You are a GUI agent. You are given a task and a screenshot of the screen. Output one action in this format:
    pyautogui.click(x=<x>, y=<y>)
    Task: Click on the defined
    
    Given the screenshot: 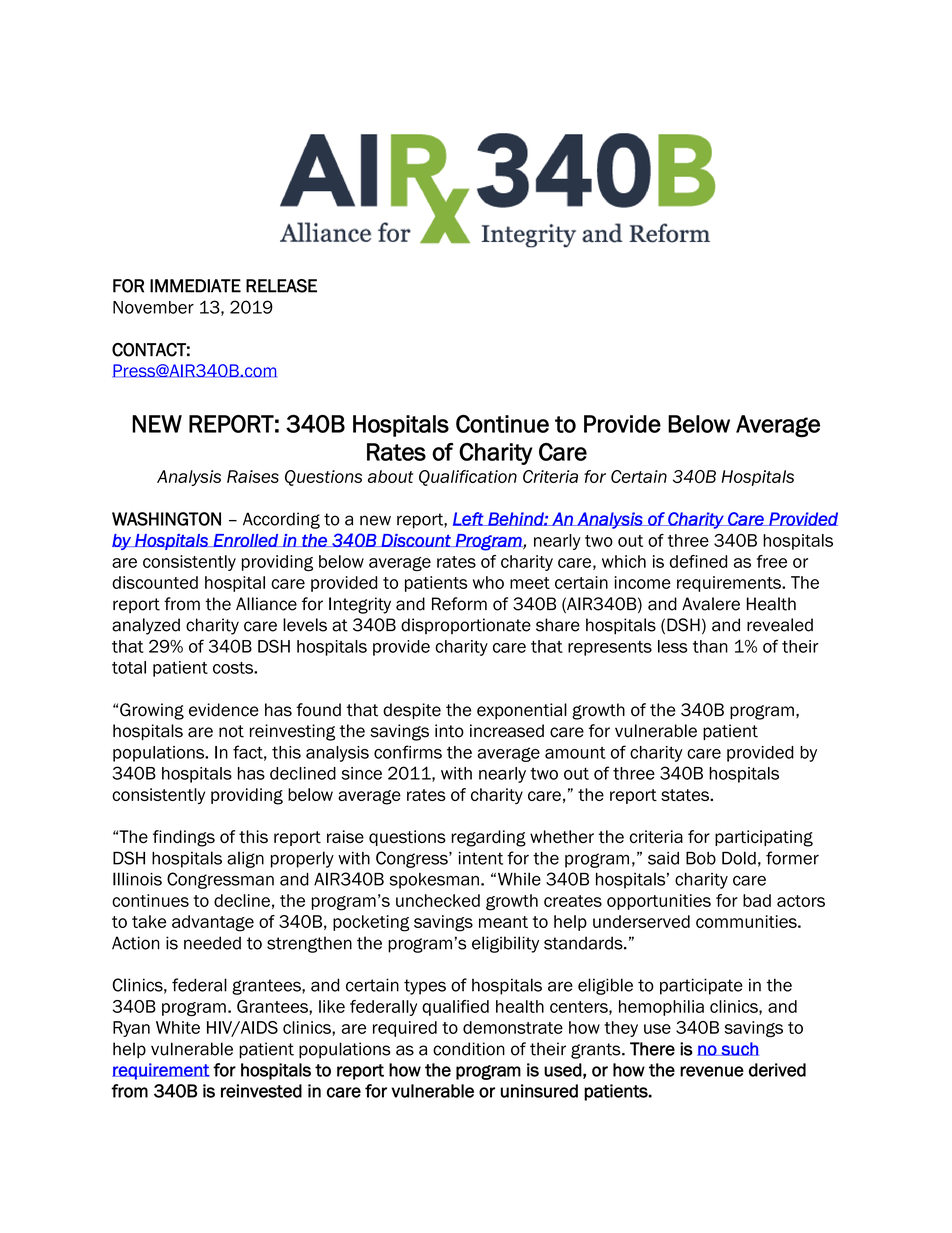 What is the action you would take?
    pyautogui.click(x=698, y=561)
